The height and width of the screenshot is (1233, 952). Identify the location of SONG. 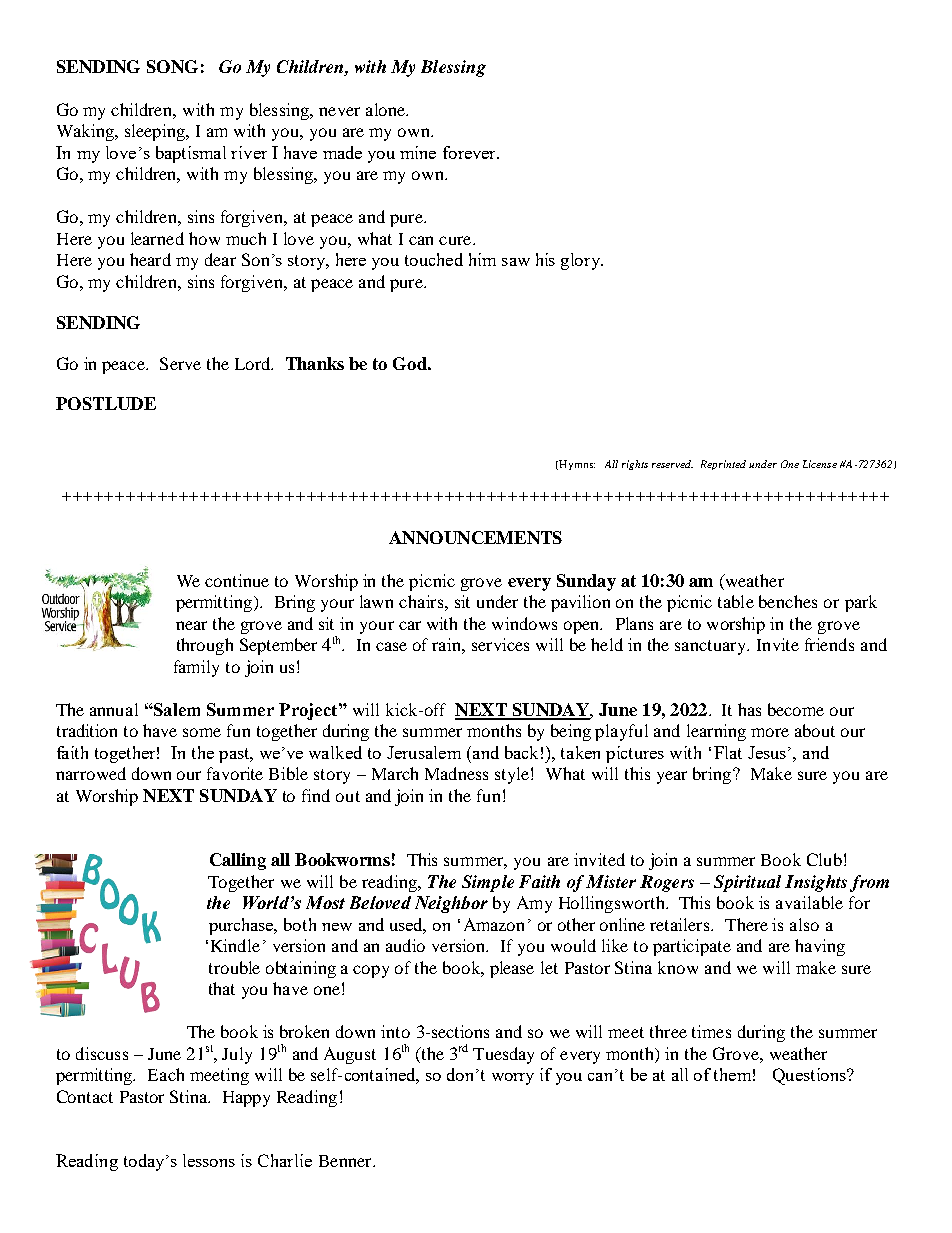
(172, 66).
